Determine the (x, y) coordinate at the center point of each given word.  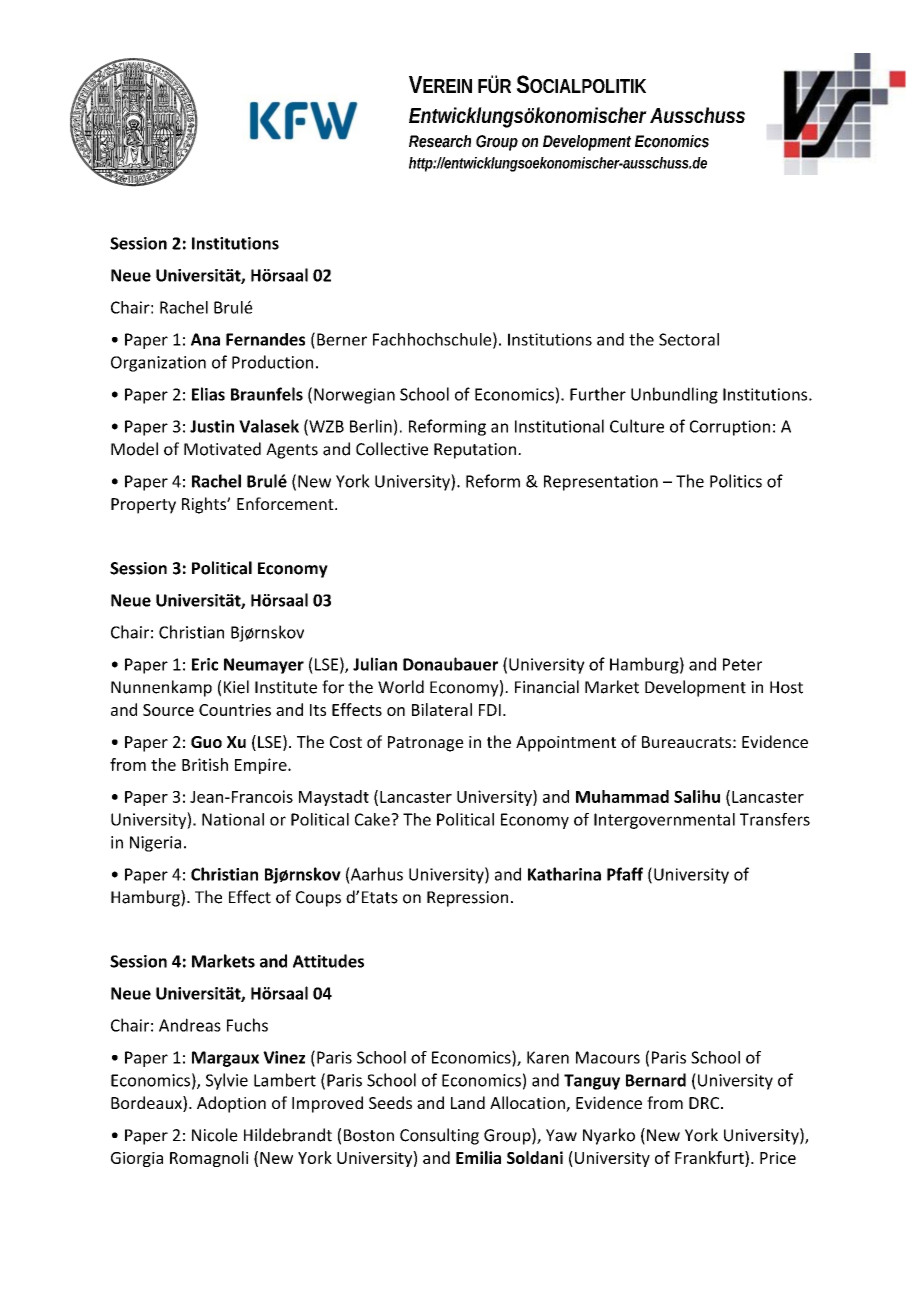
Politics (736, 481)
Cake (373, 819)
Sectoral (689, 339)
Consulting (439, 1136)
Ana (205, 339)
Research (440, 141)
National (233, 819)
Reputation (475, 451)
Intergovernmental (664, 821)
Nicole (215, 1135)
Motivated (222, 449)
